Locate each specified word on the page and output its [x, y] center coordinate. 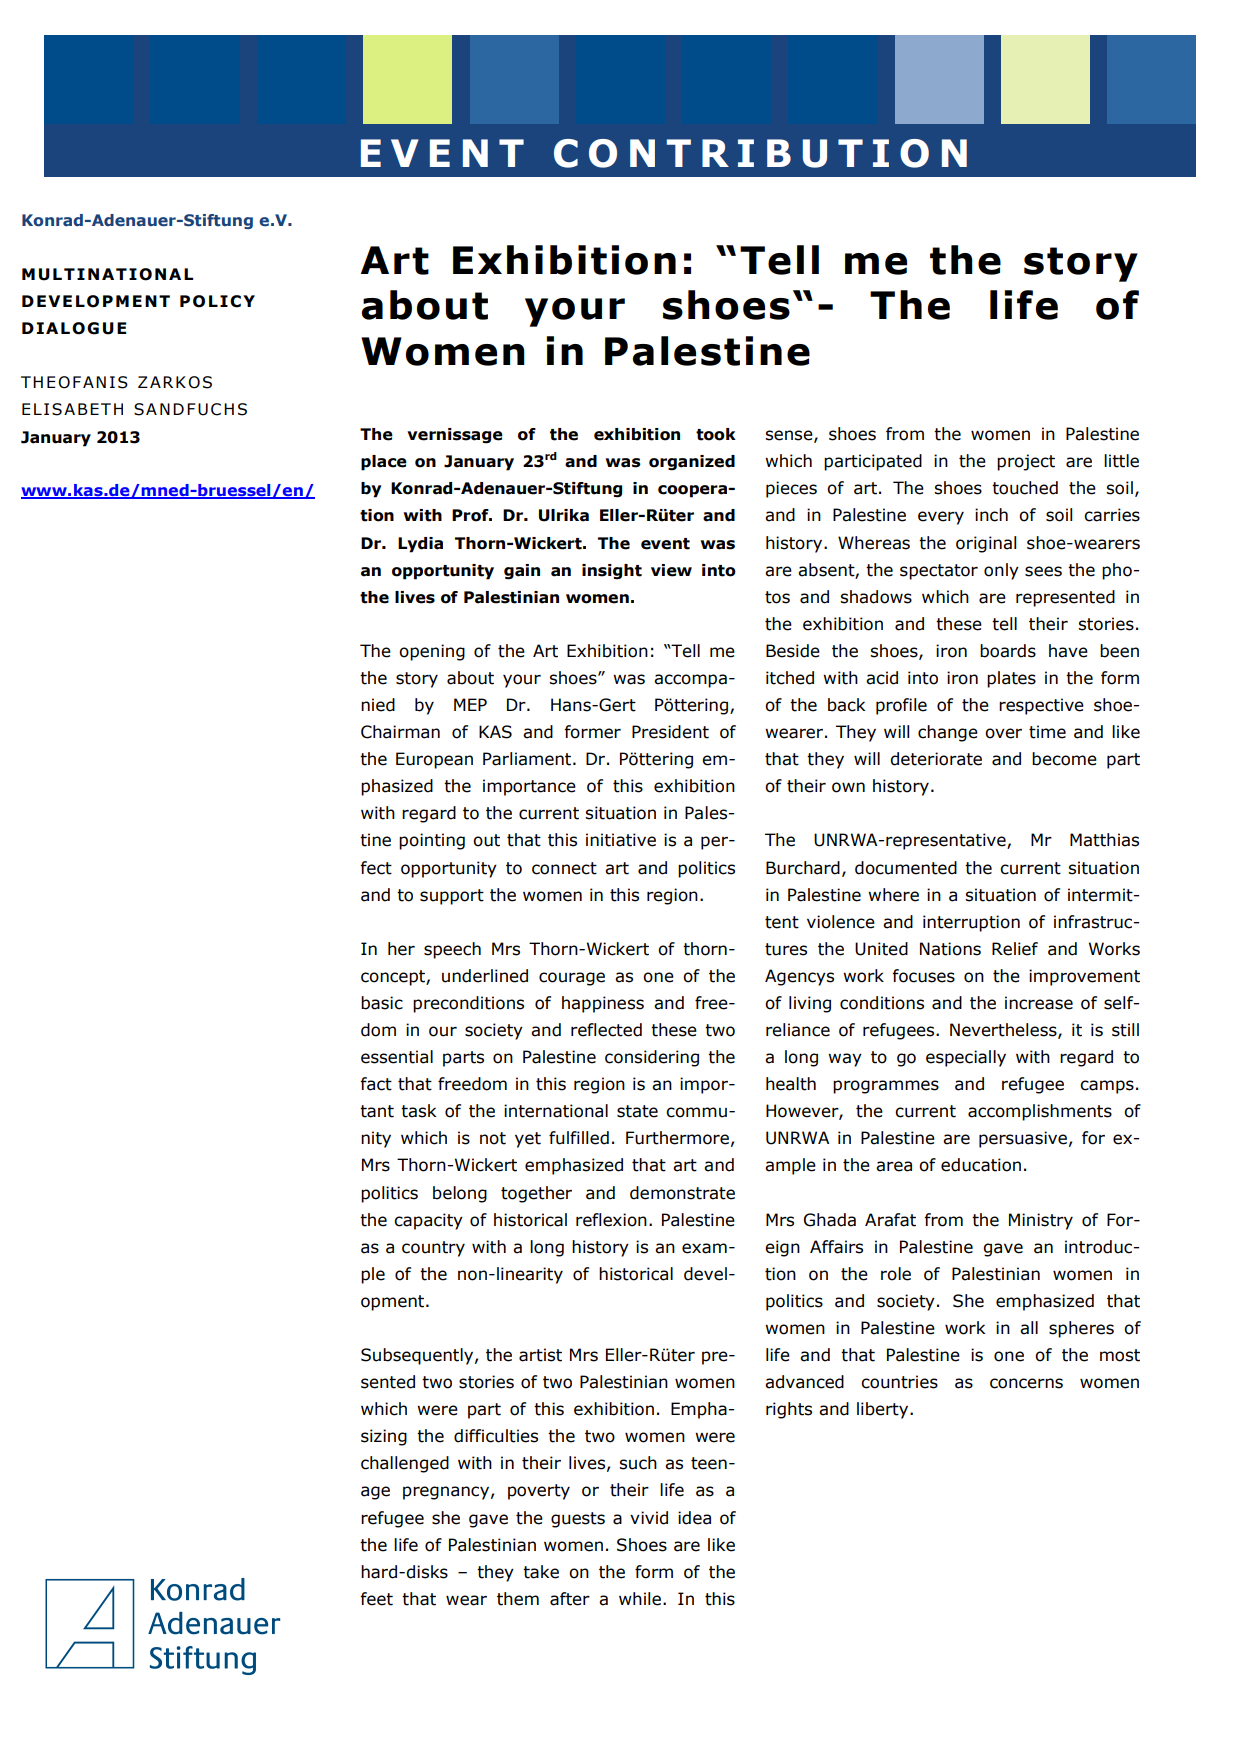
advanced [804, 1382]
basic [382, 1003]
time [1047, 732]
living [810, 1004]
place [384, 463]
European [434, 760]
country [433, 1249]
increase [1039, 1003]
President [670, 732]
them [518, 1599]
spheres [1081, 1329]
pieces [791, 489]
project [1026, 462]
